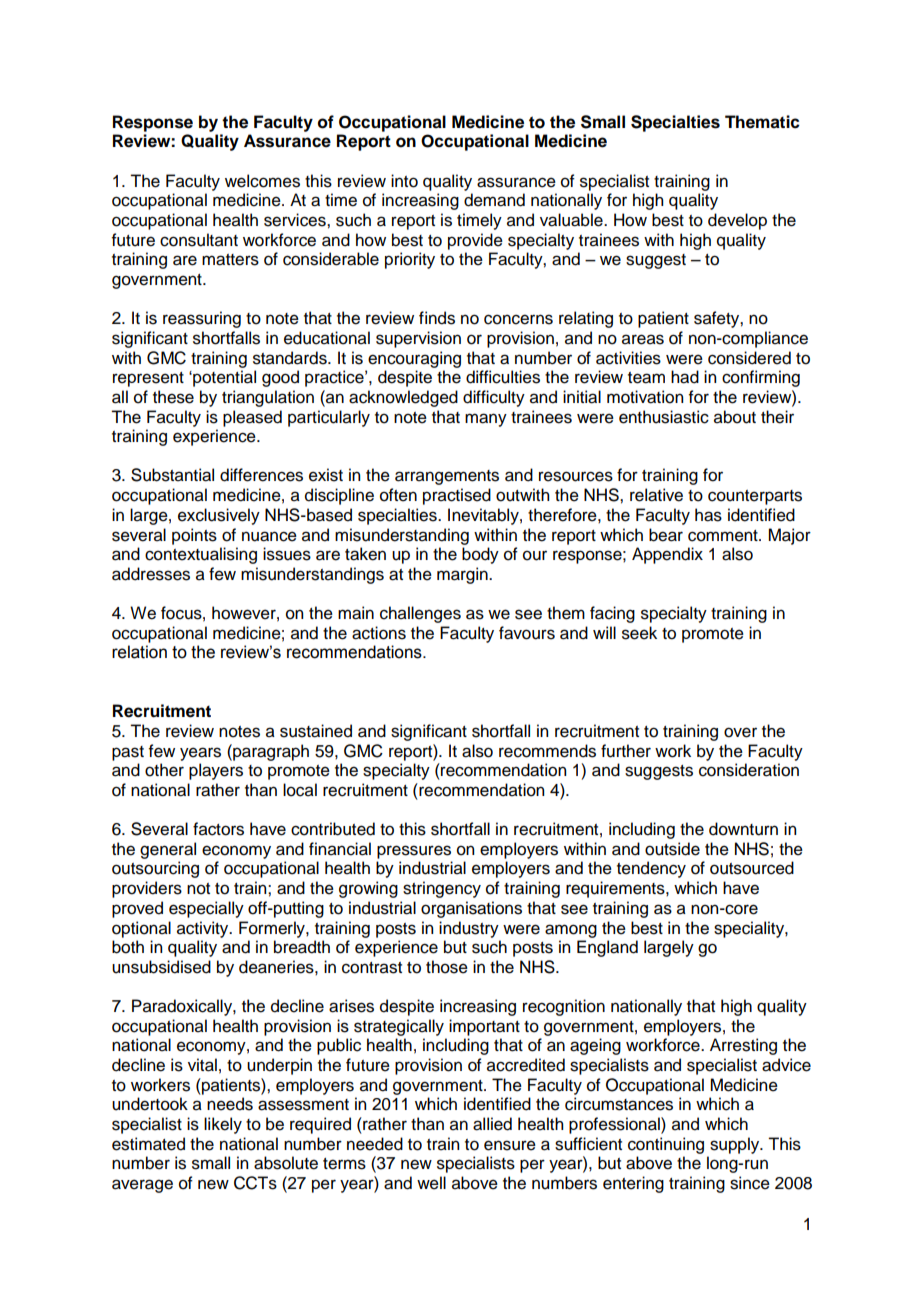 This screenshot has width=924, height=1308. I want to click on likely, so click(223, 1125).
